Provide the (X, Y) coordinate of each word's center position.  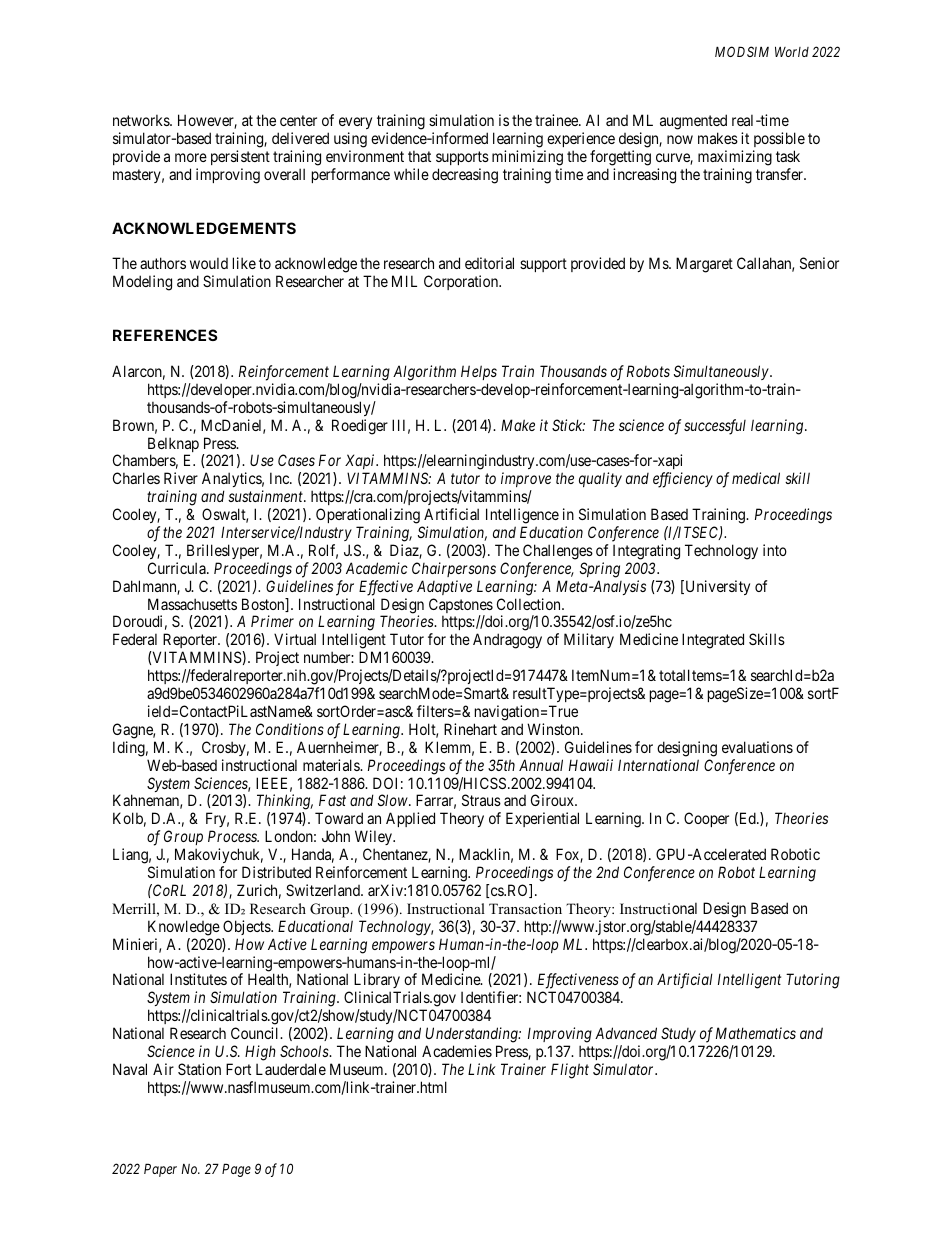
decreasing (465, 176)
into (775, 550)
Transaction (525, 908)
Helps (479, 372)
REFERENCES (165, 335)
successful (715, 427)
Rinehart (470, 729)
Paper (160, 1170)
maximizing (735, 158)
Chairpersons (454, 569)
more (191, 157)
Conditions (290, 729)
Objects (247, 927)
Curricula (178, 568)
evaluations (757, 747)
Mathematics (756, 1033)
